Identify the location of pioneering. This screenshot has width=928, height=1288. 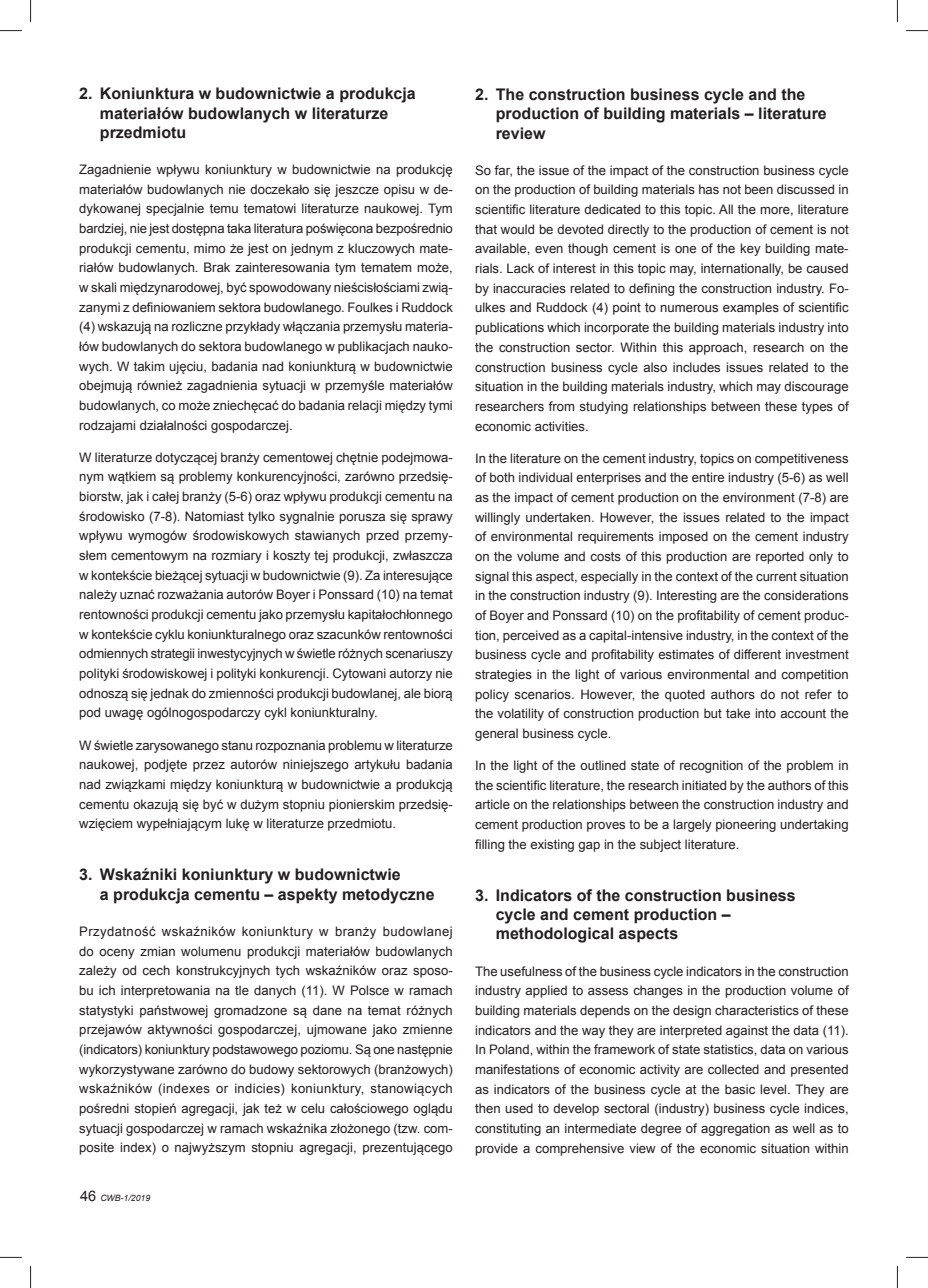
(746, 825).
